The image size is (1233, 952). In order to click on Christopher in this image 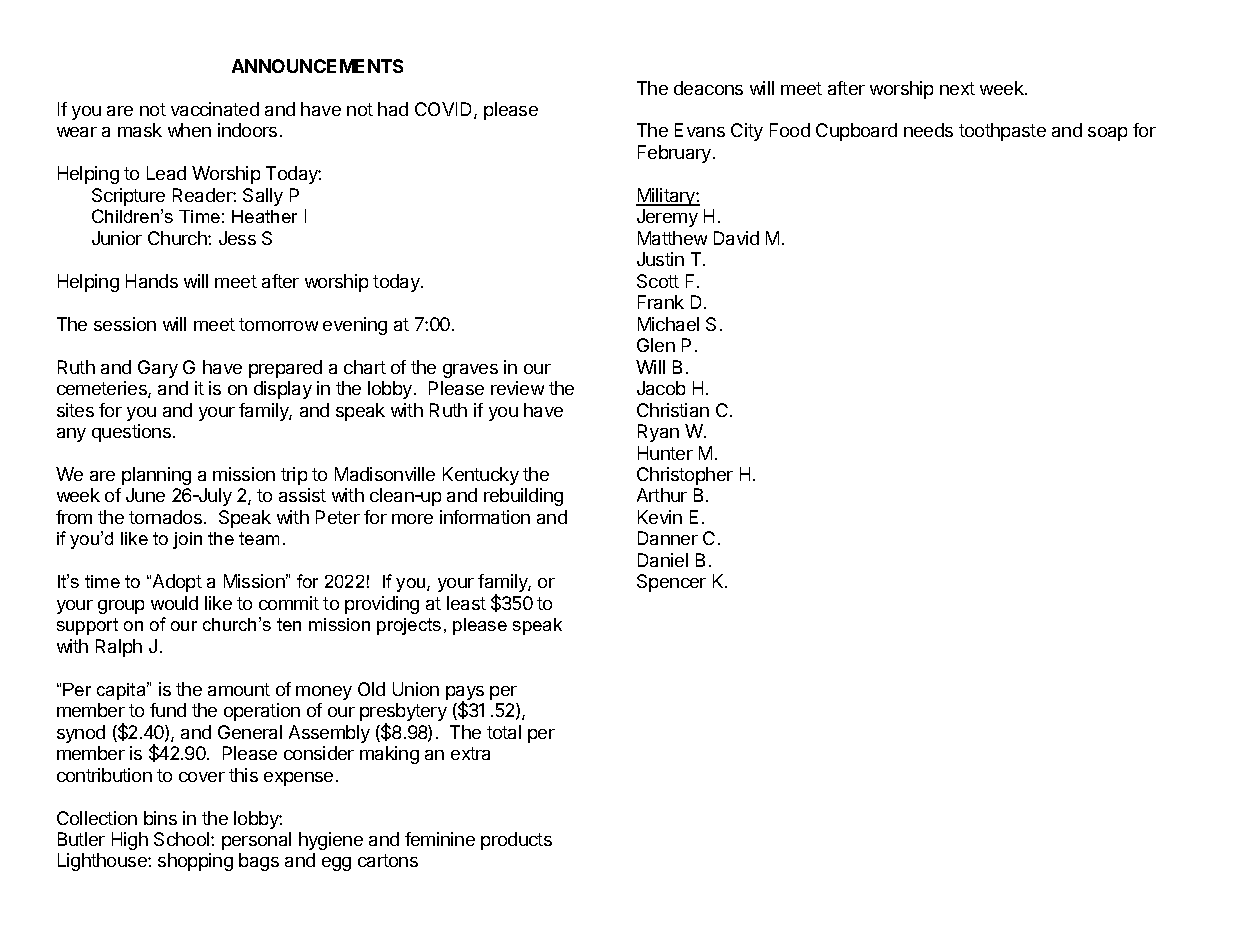, I will do `click(685, 476)`.
